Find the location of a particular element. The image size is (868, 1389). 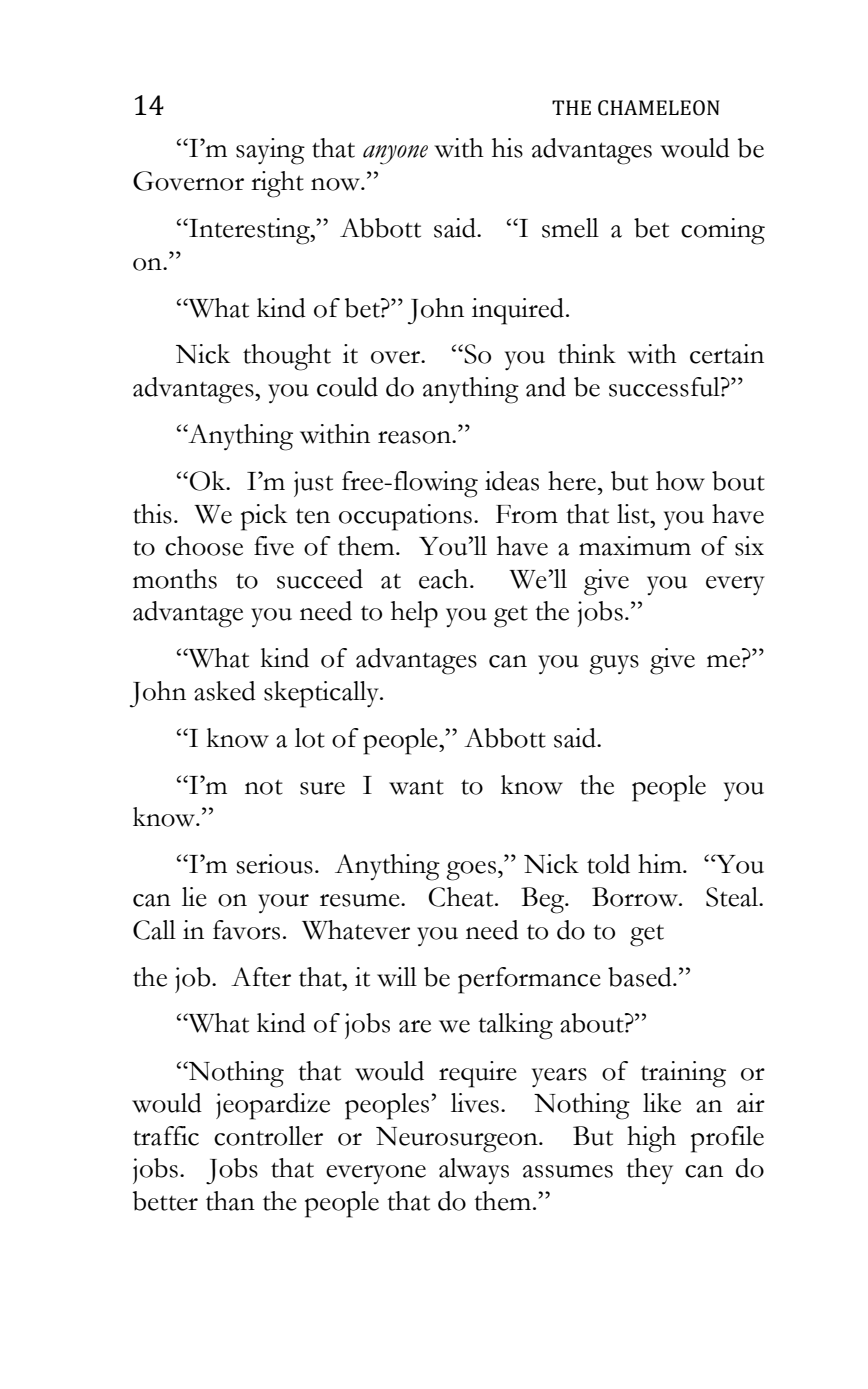

coming is located at coordinates (723, 231).
